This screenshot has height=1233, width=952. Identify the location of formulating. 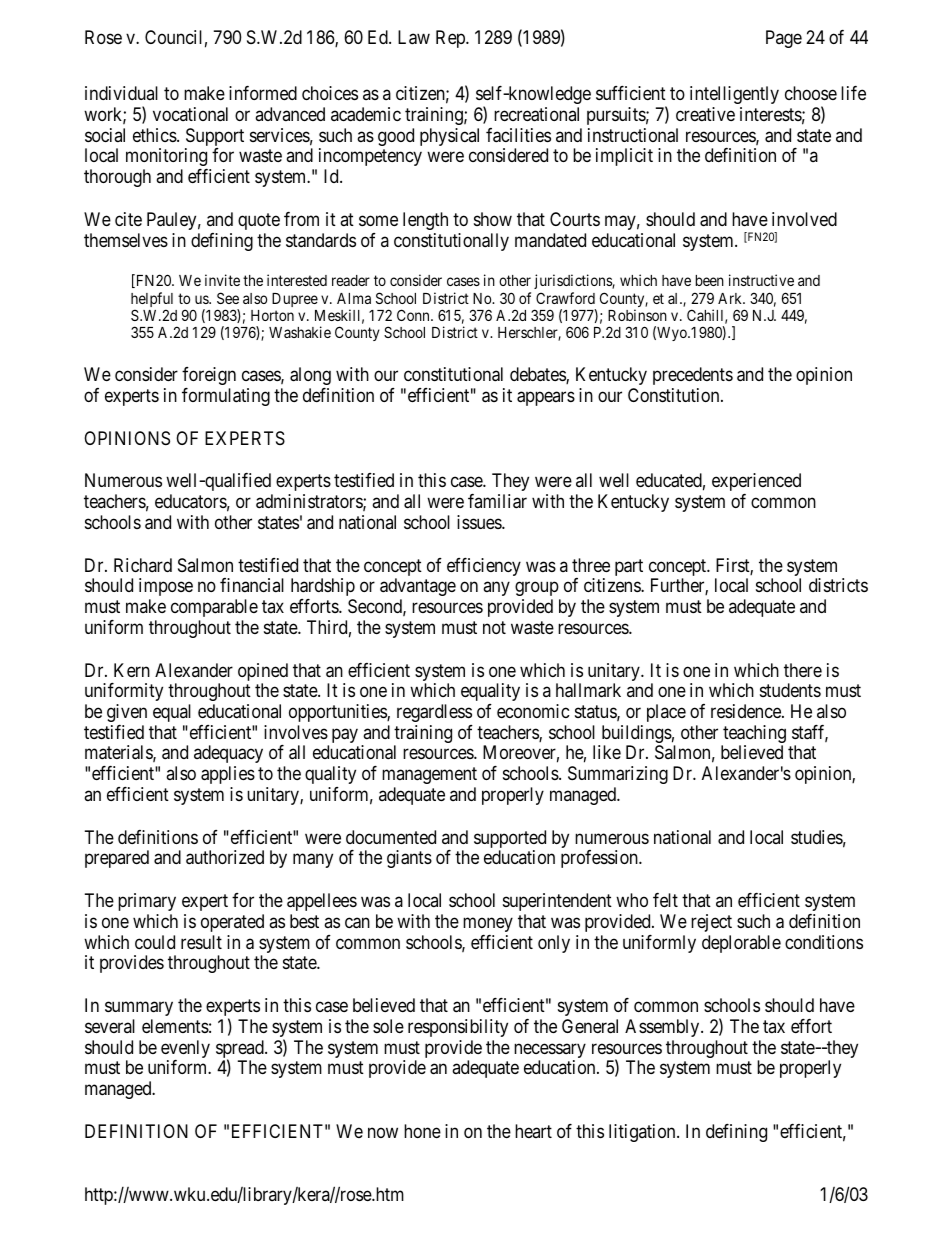
(226, 397).
